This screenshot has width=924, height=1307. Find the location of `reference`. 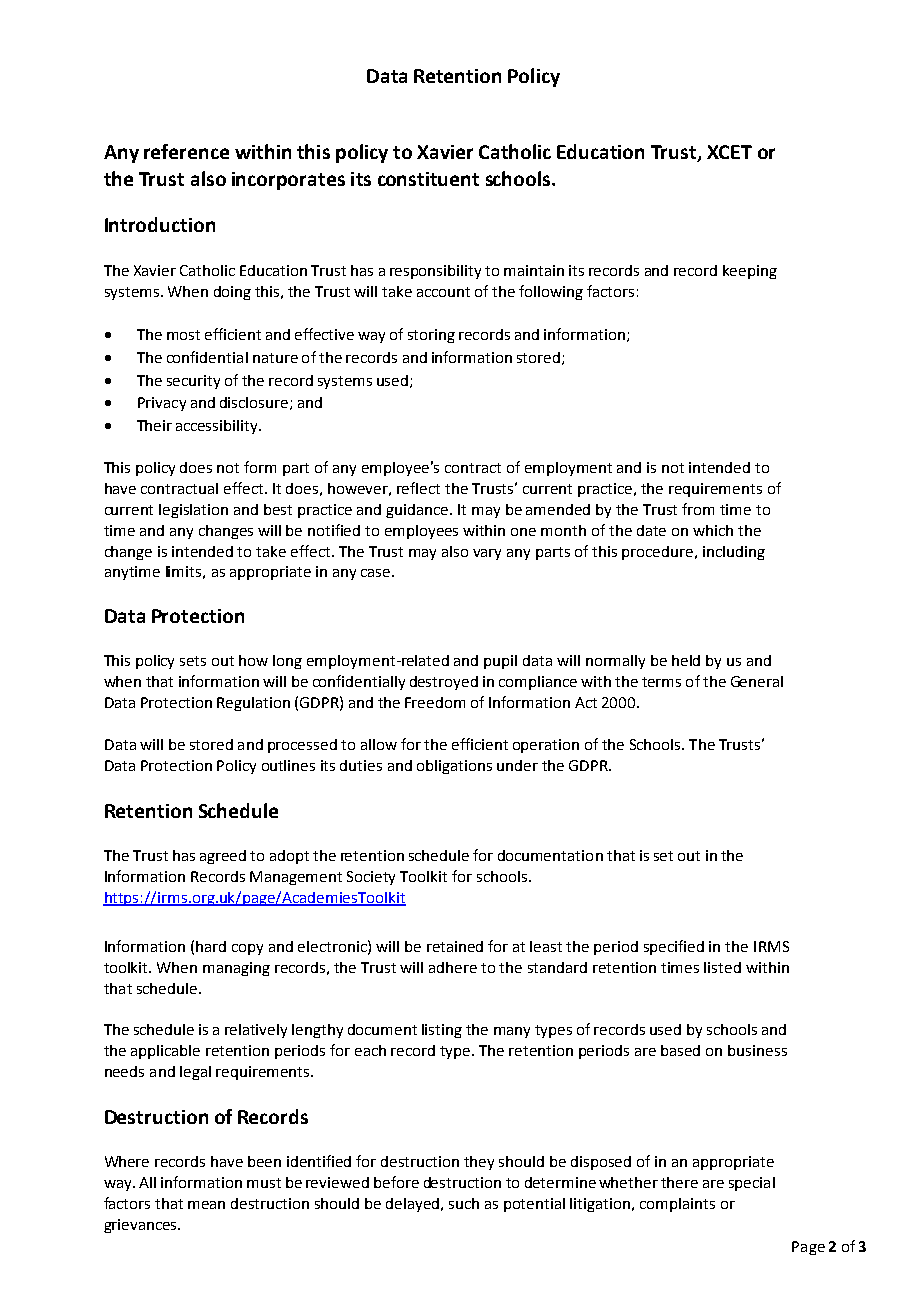

reference is located at coordinates (186, 151).
